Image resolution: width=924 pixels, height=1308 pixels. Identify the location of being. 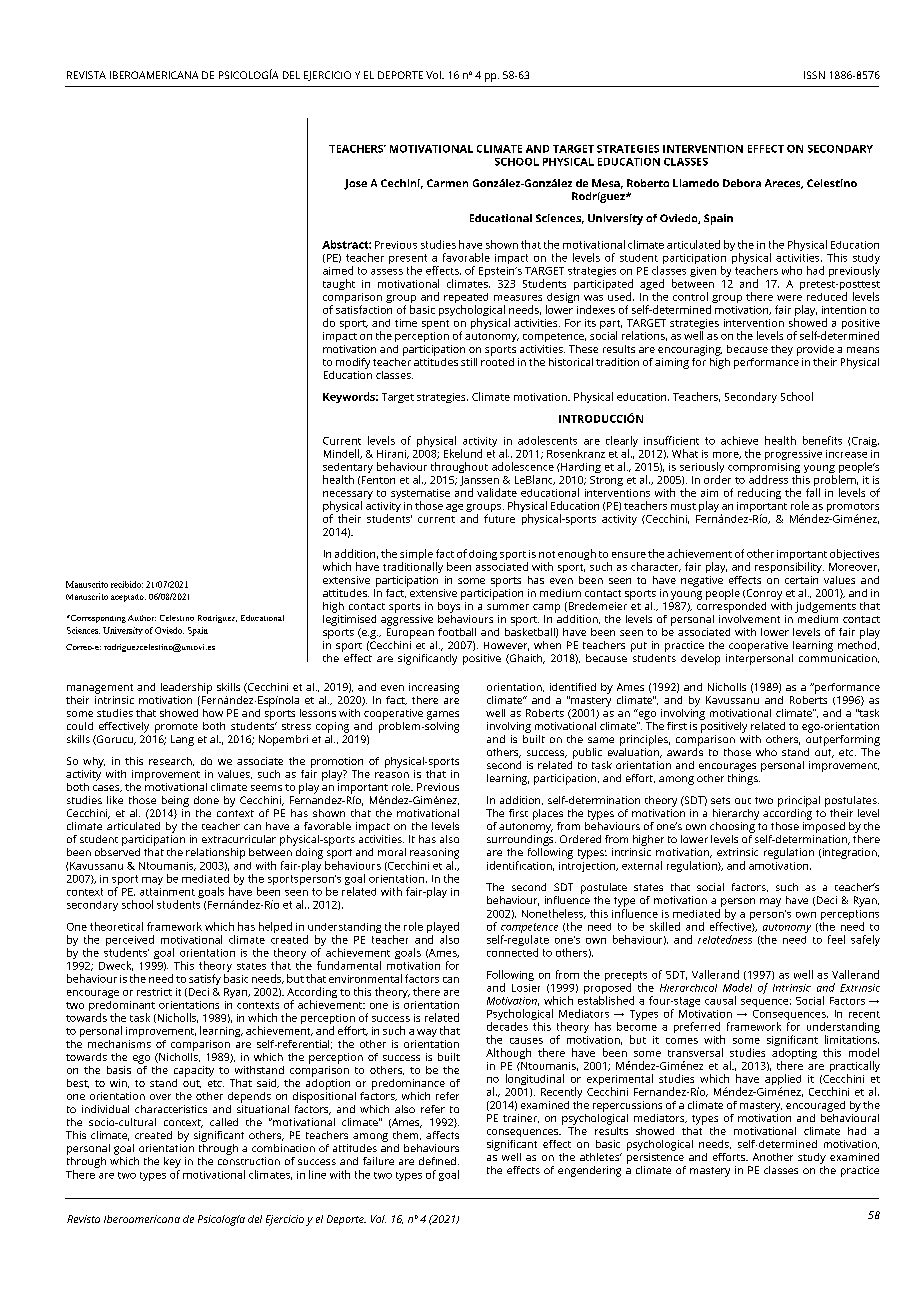
(175, 801).
